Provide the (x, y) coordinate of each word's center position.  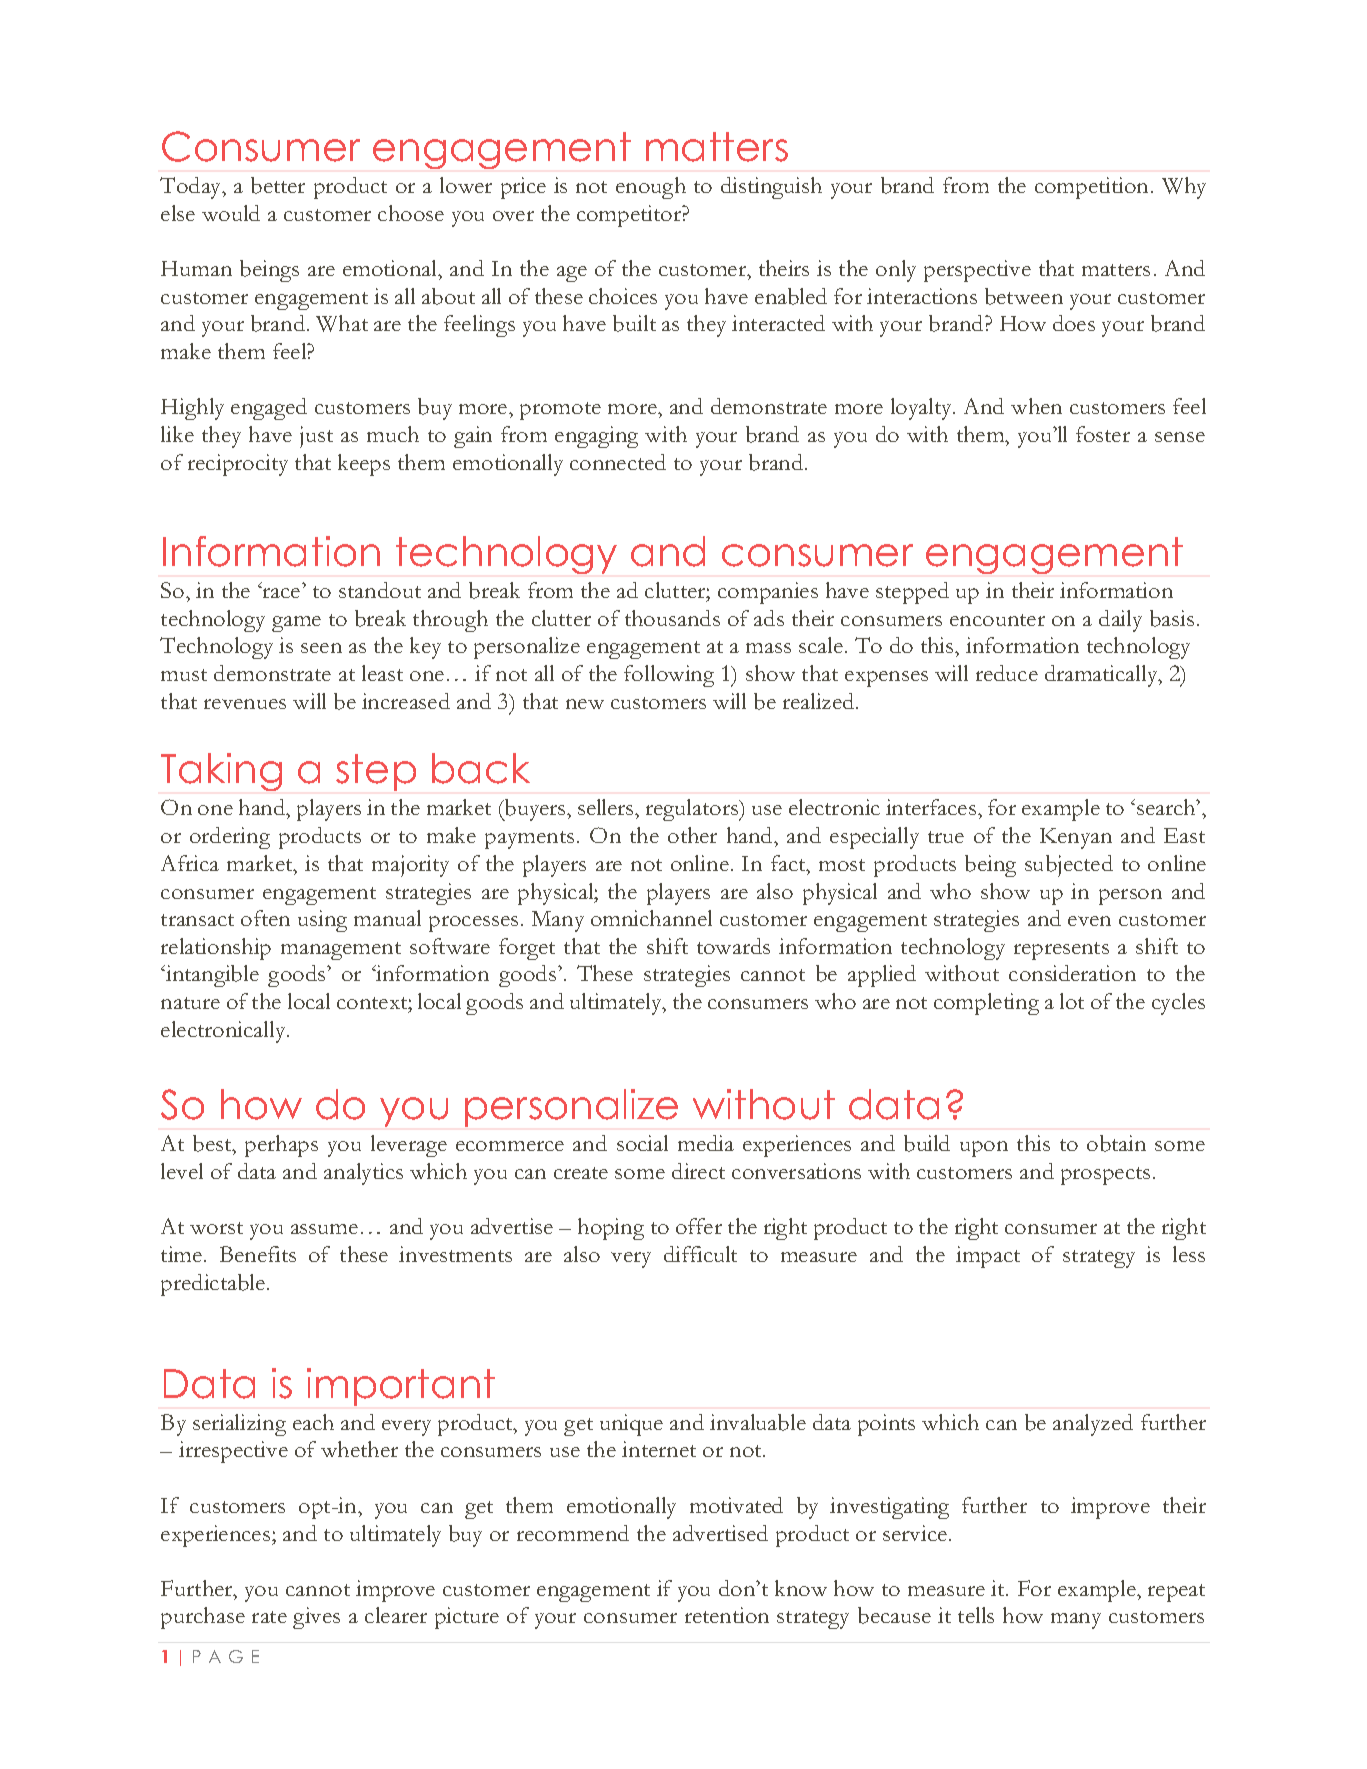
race (280, 592)
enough (651, 188)
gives (316, 1618)
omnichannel (651, 918)
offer (699, 1226)
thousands (672, 618)
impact (988, 1257)
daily (1120, 621)
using (322, 921)
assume (324, 1229)
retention (727, 1615)
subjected (1069, 866)
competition (1093, 188)
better (278, 185)
